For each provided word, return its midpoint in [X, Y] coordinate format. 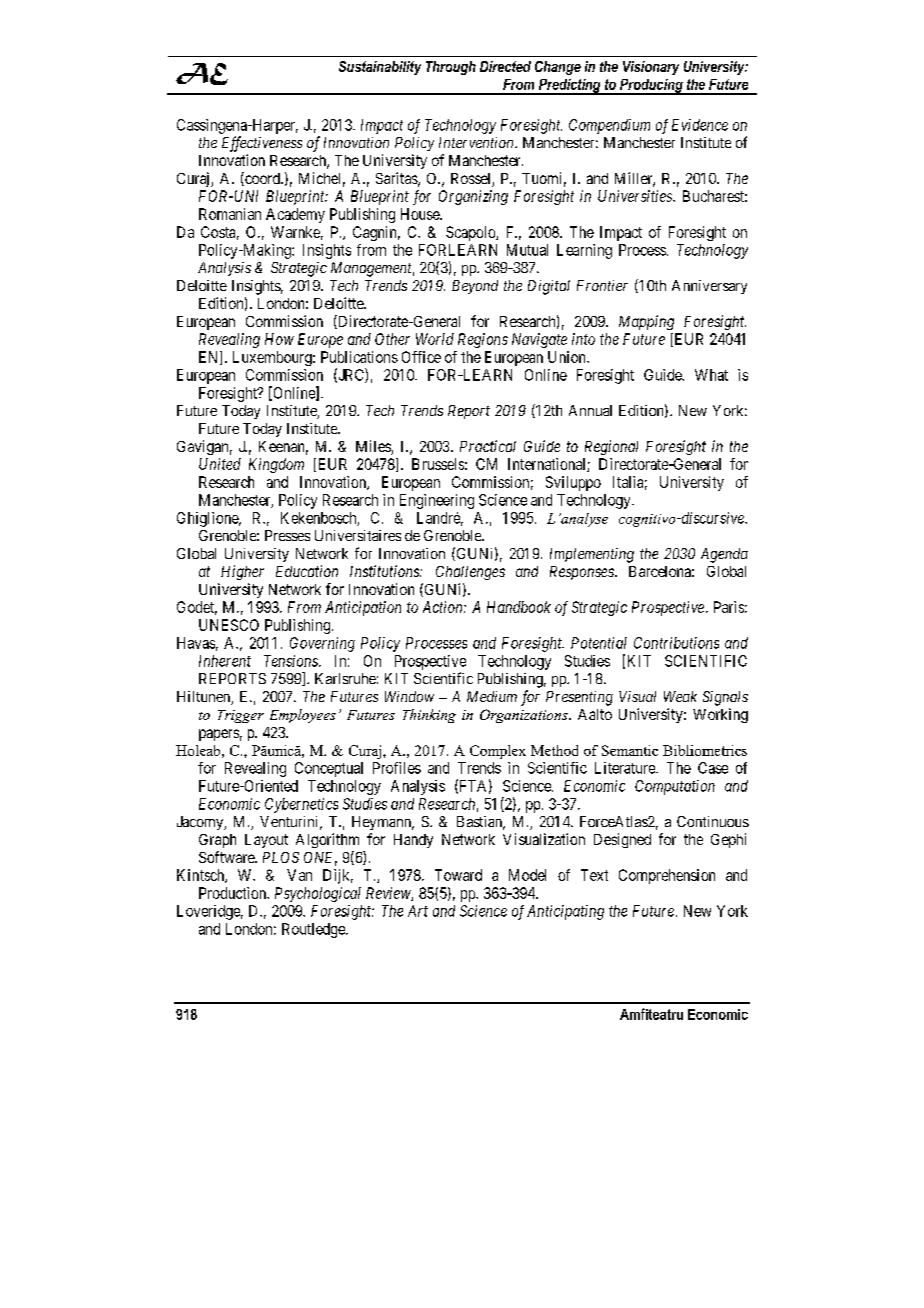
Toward [458, 875]
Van [299, 875]
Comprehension [667, 876]
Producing [651, 87]
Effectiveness [262, 144]
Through [451, 68]
